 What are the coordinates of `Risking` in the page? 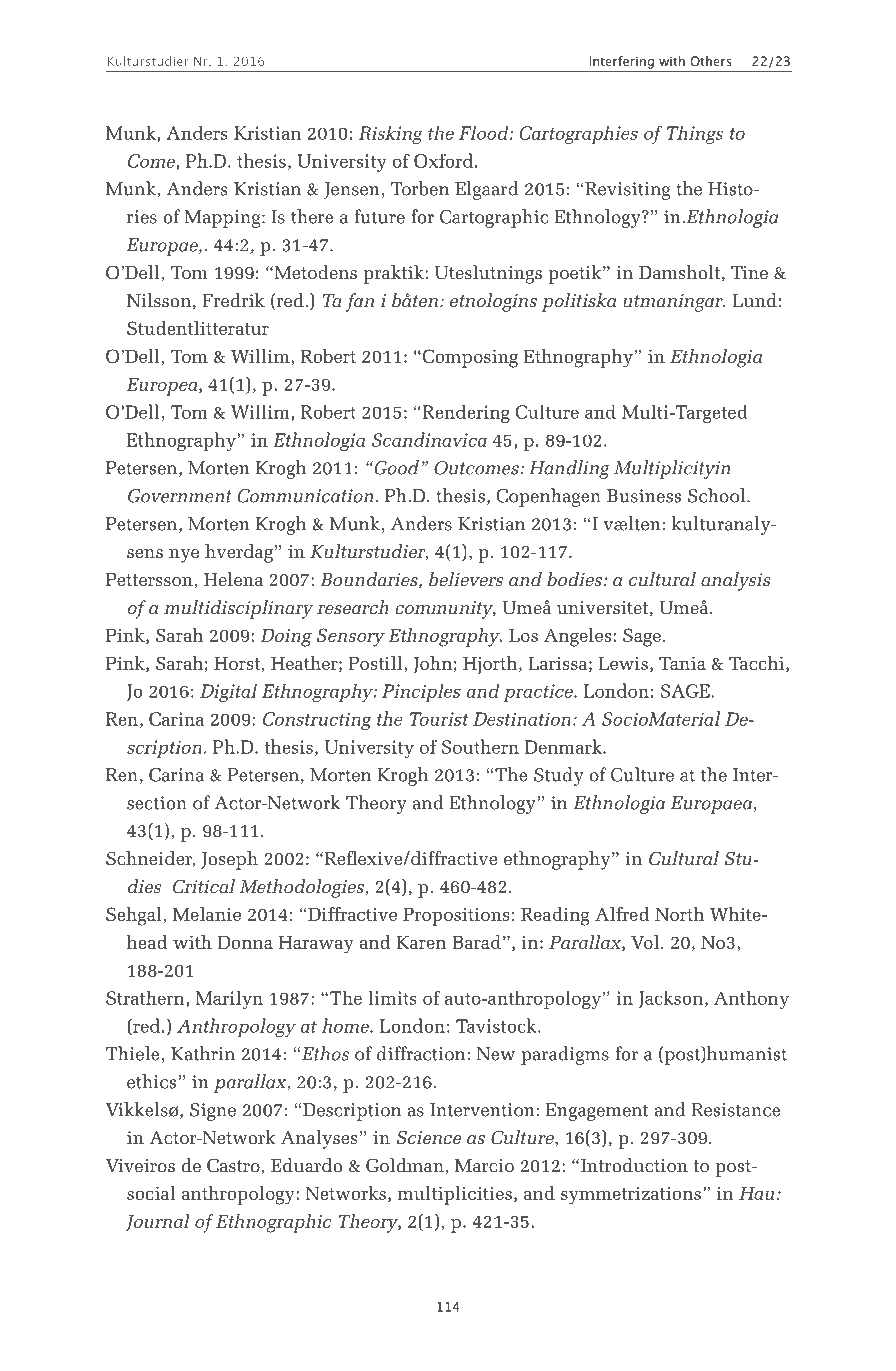 It's located at (391, 135).
